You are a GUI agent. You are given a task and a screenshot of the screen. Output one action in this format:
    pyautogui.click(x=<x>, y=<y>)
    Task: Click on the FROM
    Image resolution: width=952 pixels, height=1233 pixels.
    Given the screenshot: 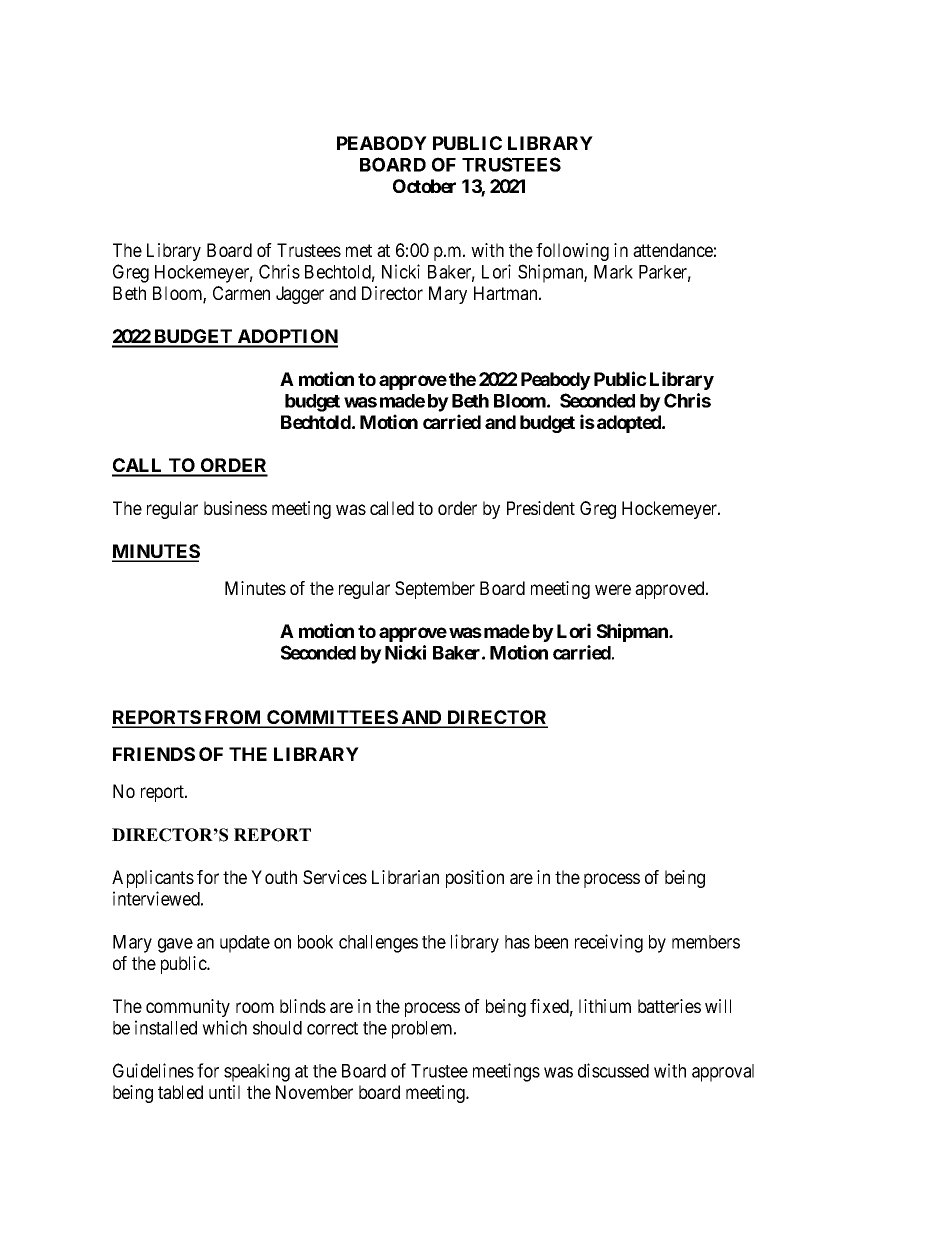 What is the action you would take?
    pyautogui.click(x=233, y=718)
